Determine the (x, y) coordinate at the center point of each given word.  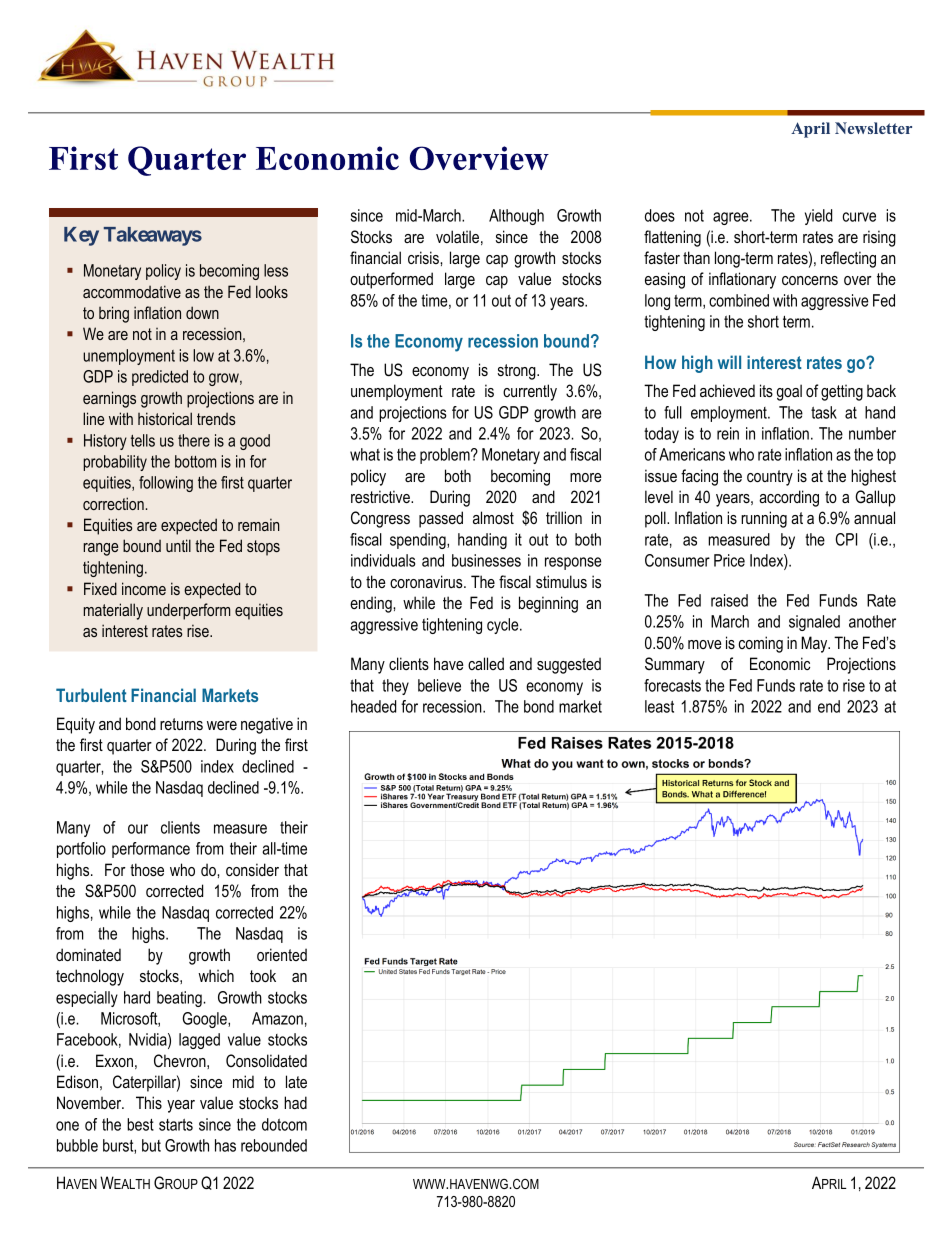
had (295, 1102)
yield (818, 217)
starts (176, 1125)
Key (81, 236)
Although (516, 217)
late (296, 1081)
